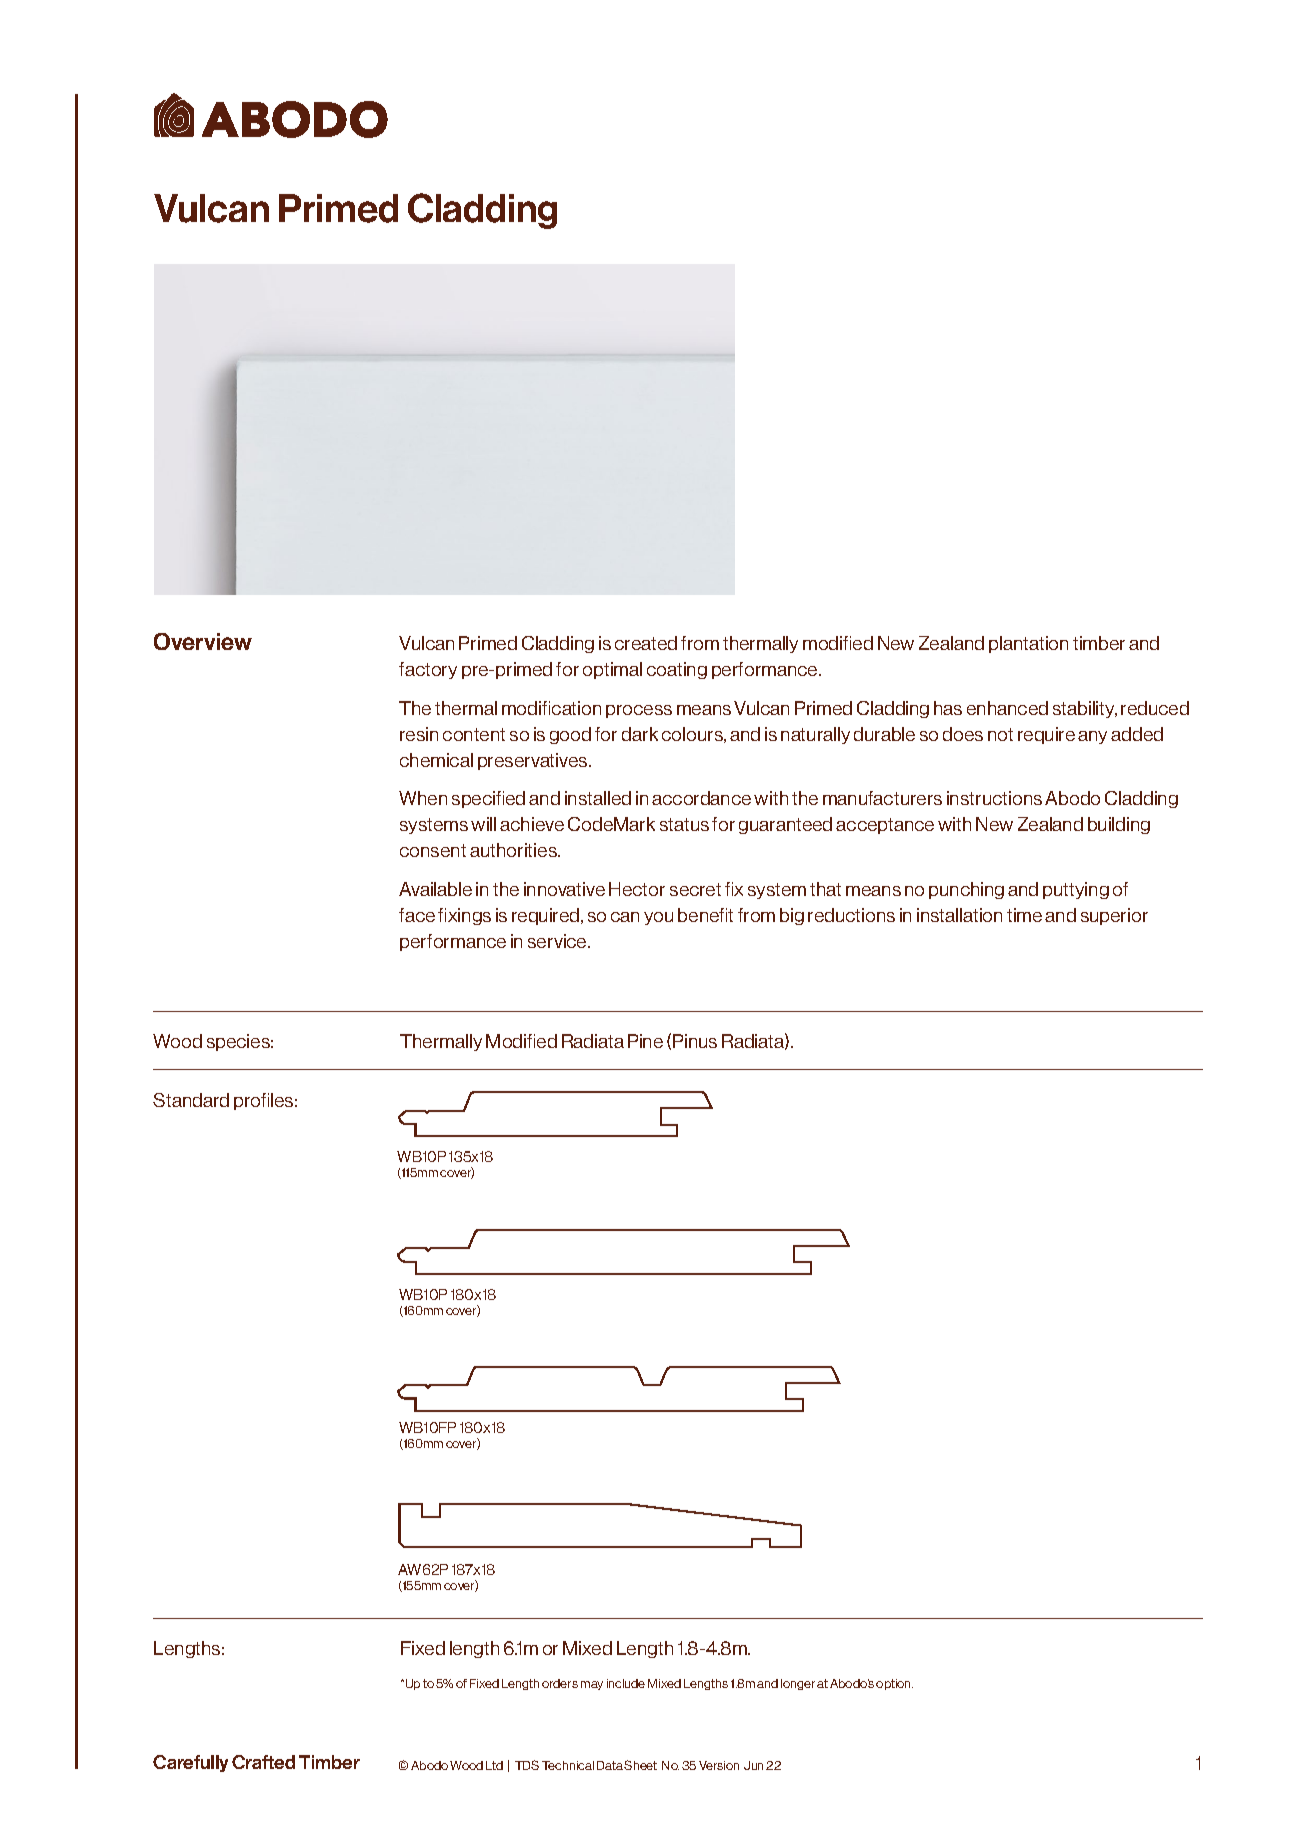  What do you see at coordinates (695, 1041) in the page?
I see `Pinus` at bounding box center [695, 1041].
